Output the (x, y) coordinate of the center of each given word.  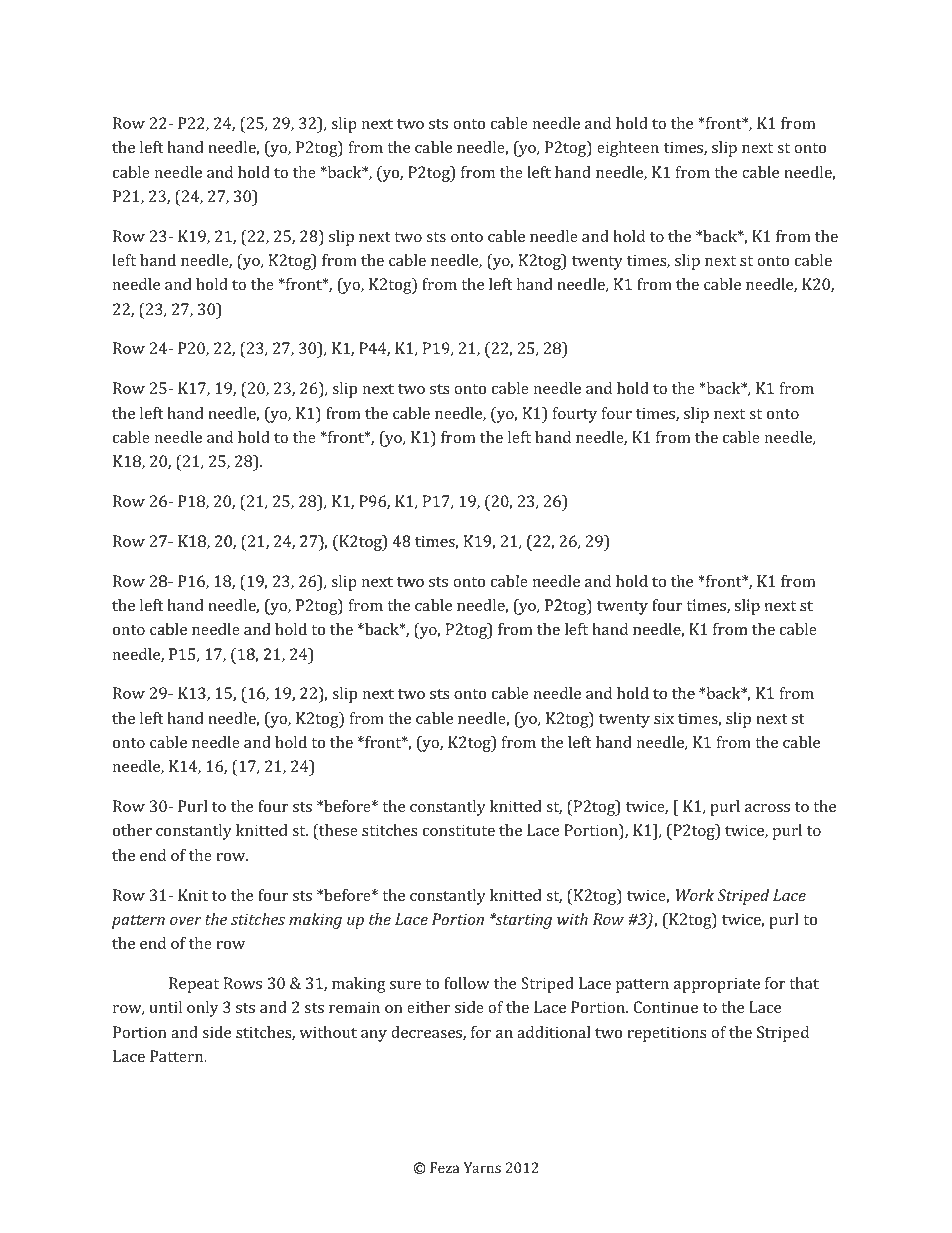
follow (467, 983)
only (203, 1009)
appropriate (717, 985)
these (337, 832)
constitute (459, 830)
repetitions (667, 1034)
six (664, 718)
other (132, 830)
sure (405, 985)
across (767, 808)
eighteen (628, 149)
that (804, 983)
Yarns (482, 1167)
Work (695, 895)
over (186, 921)
